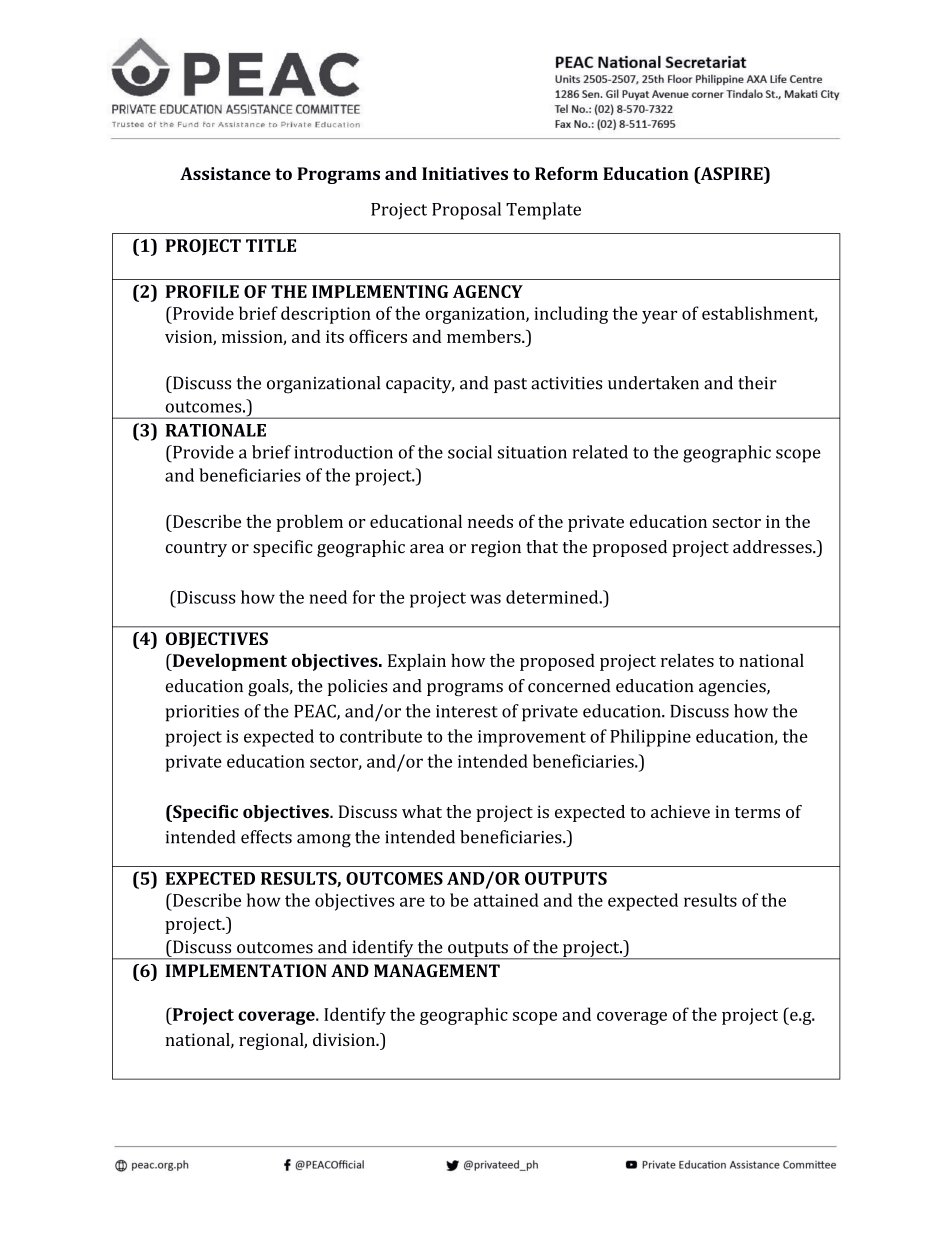 The width and height of the document is (952, 1233). Describe the element at coordinates (246, 970) in the document. I see `IMPLEMENTATION` at that location.
